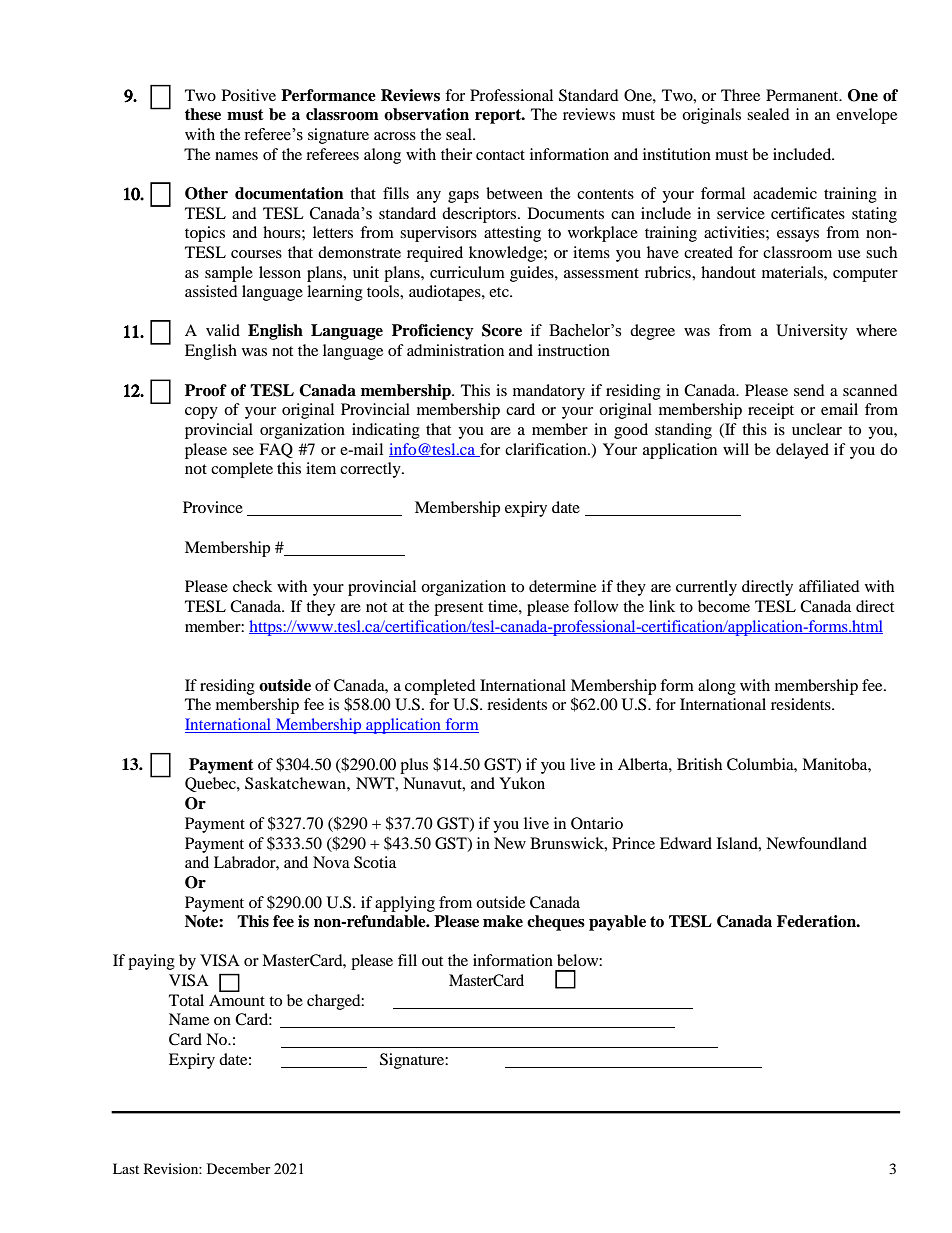 Image resolution: width=952 pixels, height=1233 pixels. Describe the element at coordinates (503, 921) in the screenshot. I see `make` at that location.
